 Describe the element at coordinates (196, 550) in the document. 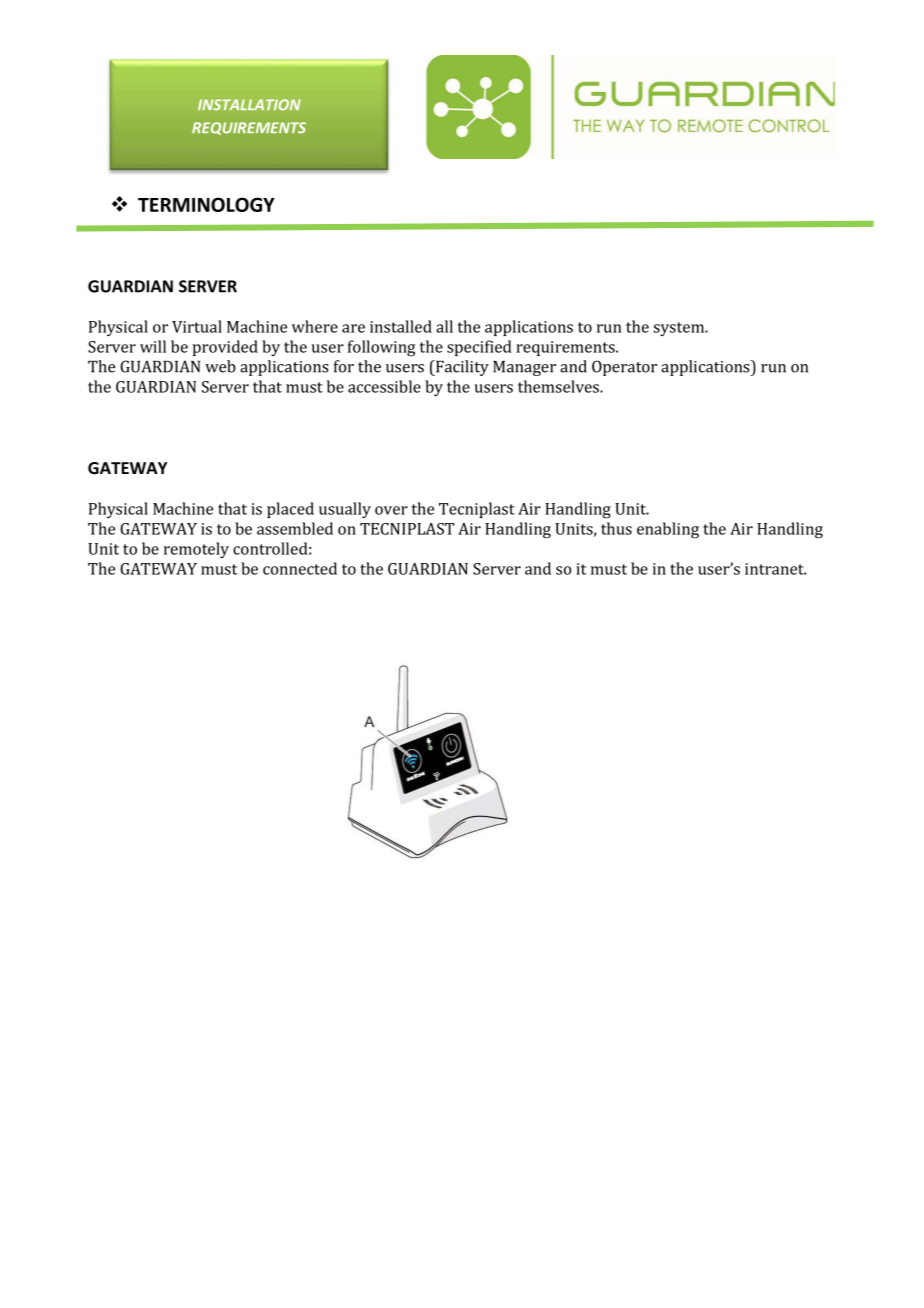

I see `remotely` at that location.
